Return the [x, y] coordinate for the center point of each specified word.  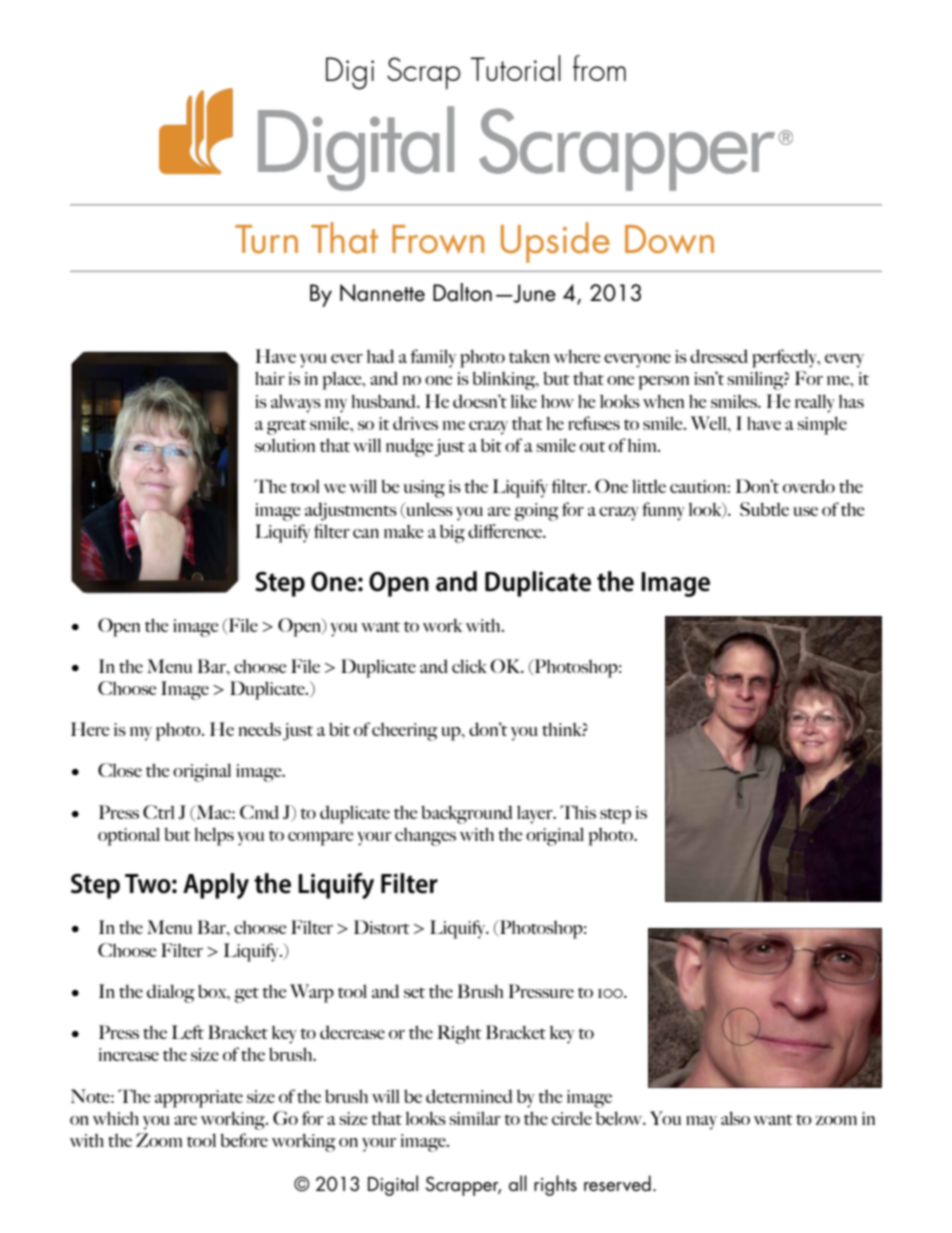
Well [710, 423]
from [599, 68]
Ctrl [159, 812]
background [467, 814]
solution [285, 445]
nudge [409, 447]
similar [475, 1118]
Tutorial [515, 68]
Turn [266, 239]
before [244, 1140]
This [578, 812]
